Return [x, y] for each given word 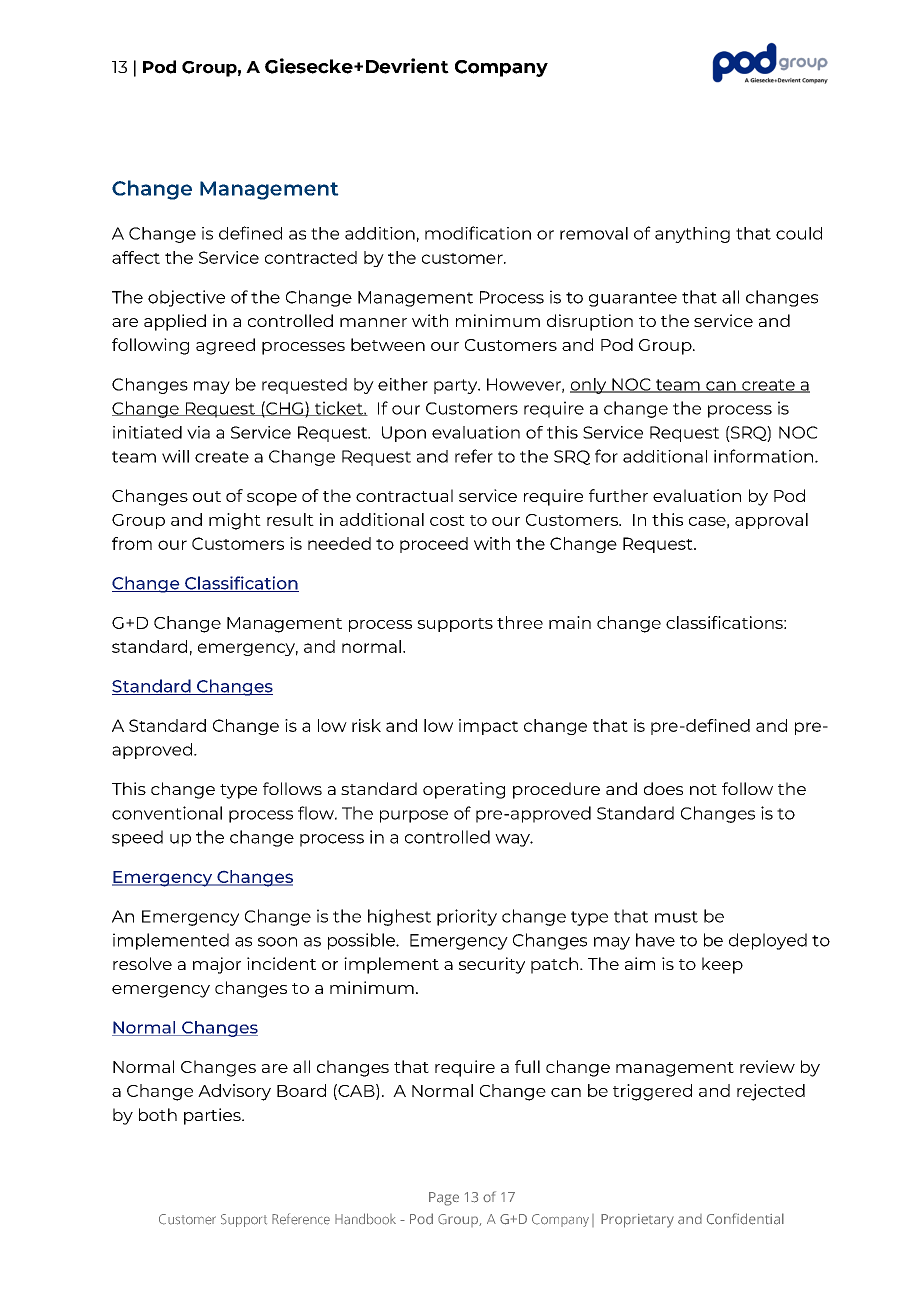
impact [488, 727]
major [217, 965]
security [492, 965]
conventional [167, 813]
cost [447, 520]
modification [478, 233]
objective [186, 298]
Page [444, 1199]
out [207, 496]
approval [771, 521]
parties [213, 1116]
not [703, 789]
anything [692, 235]
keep [722, 965]
